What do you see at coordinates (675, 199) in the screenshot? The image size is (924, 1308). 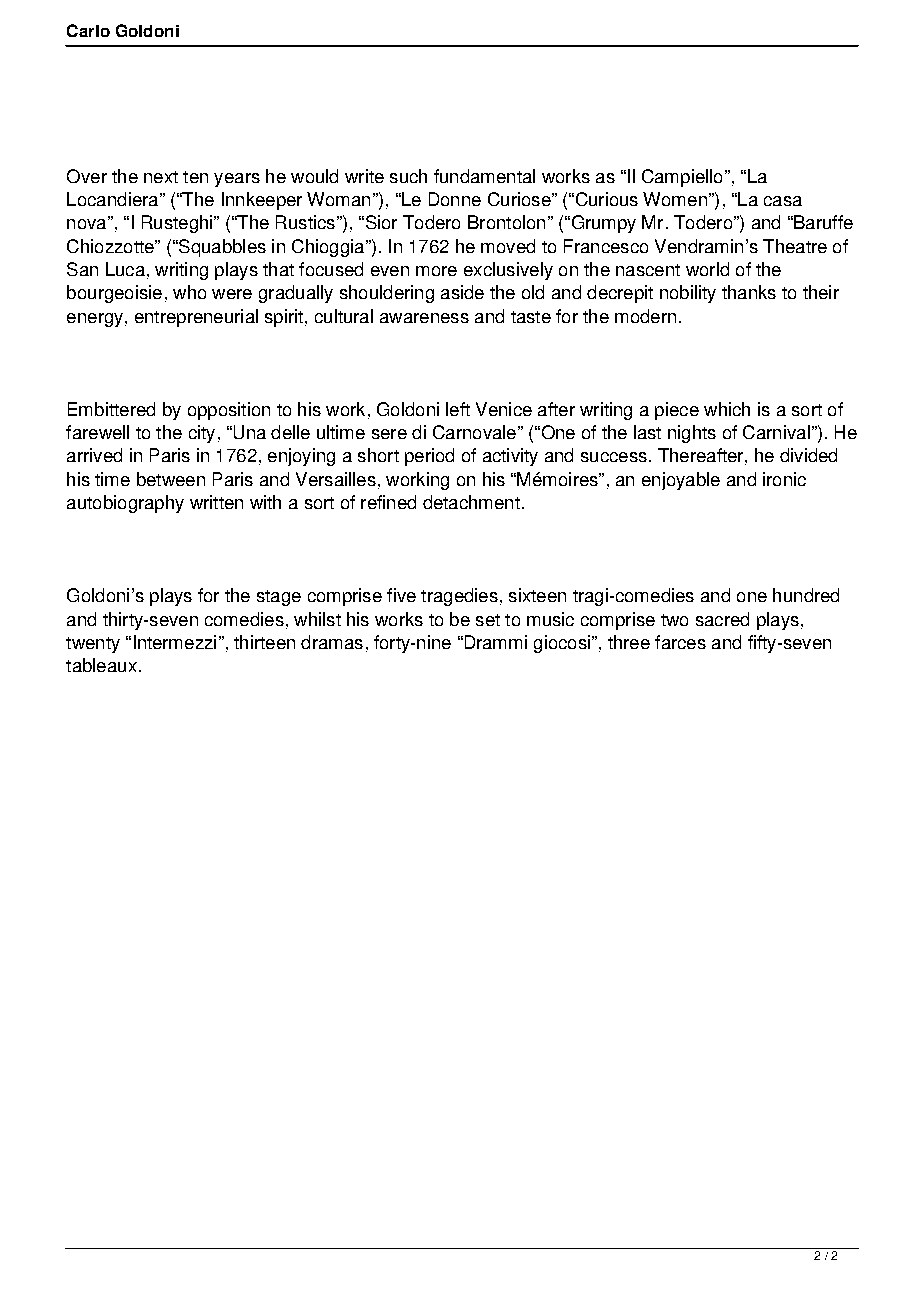 I see `Women` at bounding box center [675, 199].
